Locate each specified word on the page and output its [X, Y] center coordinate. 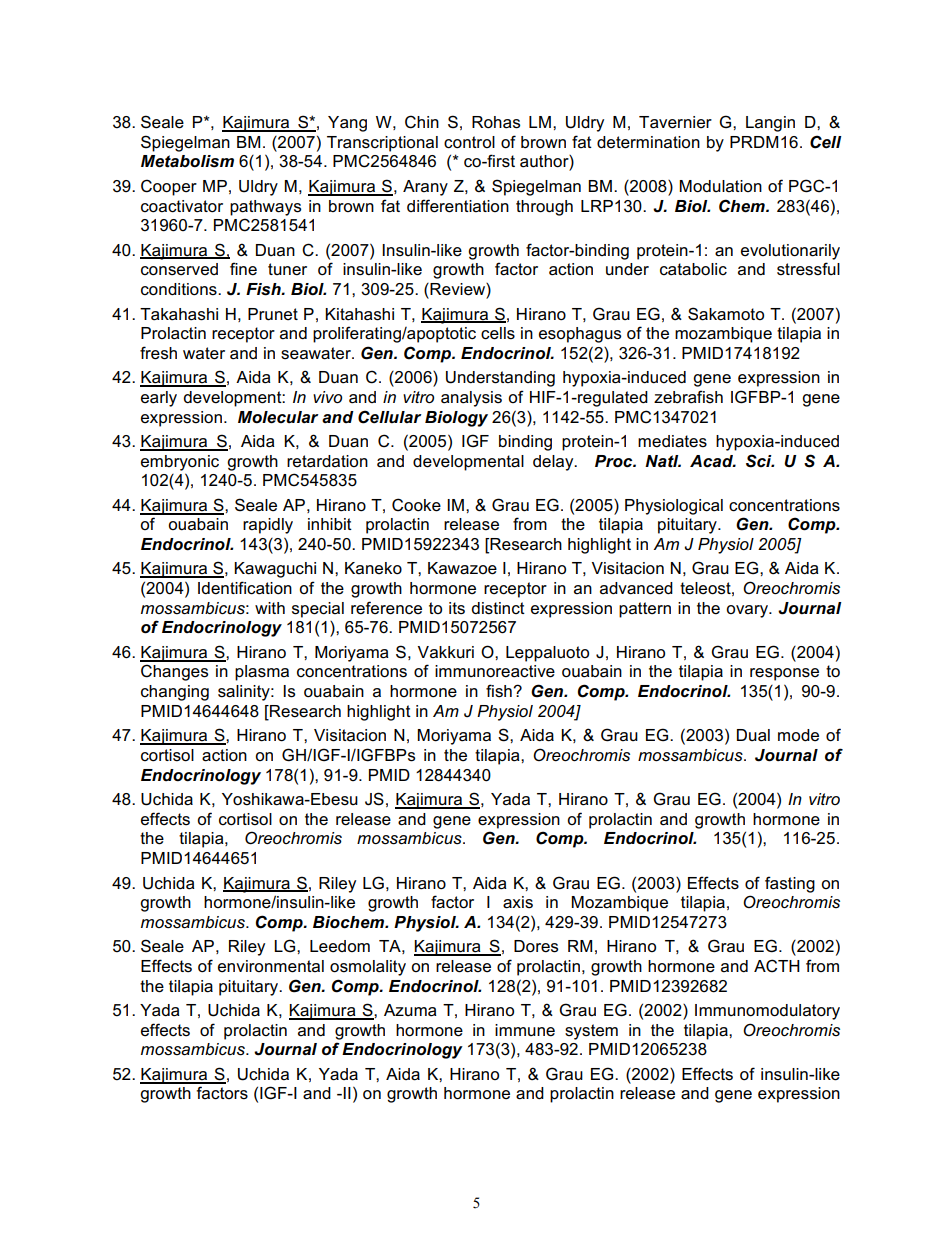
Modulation [720, 186]
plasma [262, 673]
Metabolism [187, 161]
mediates [672, 441]
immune [525, 1030]
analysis [471, 399]
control [469, 142]
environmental [271, 966]
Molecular [278, 417]
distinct [498, 608]
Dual [753, 735]
